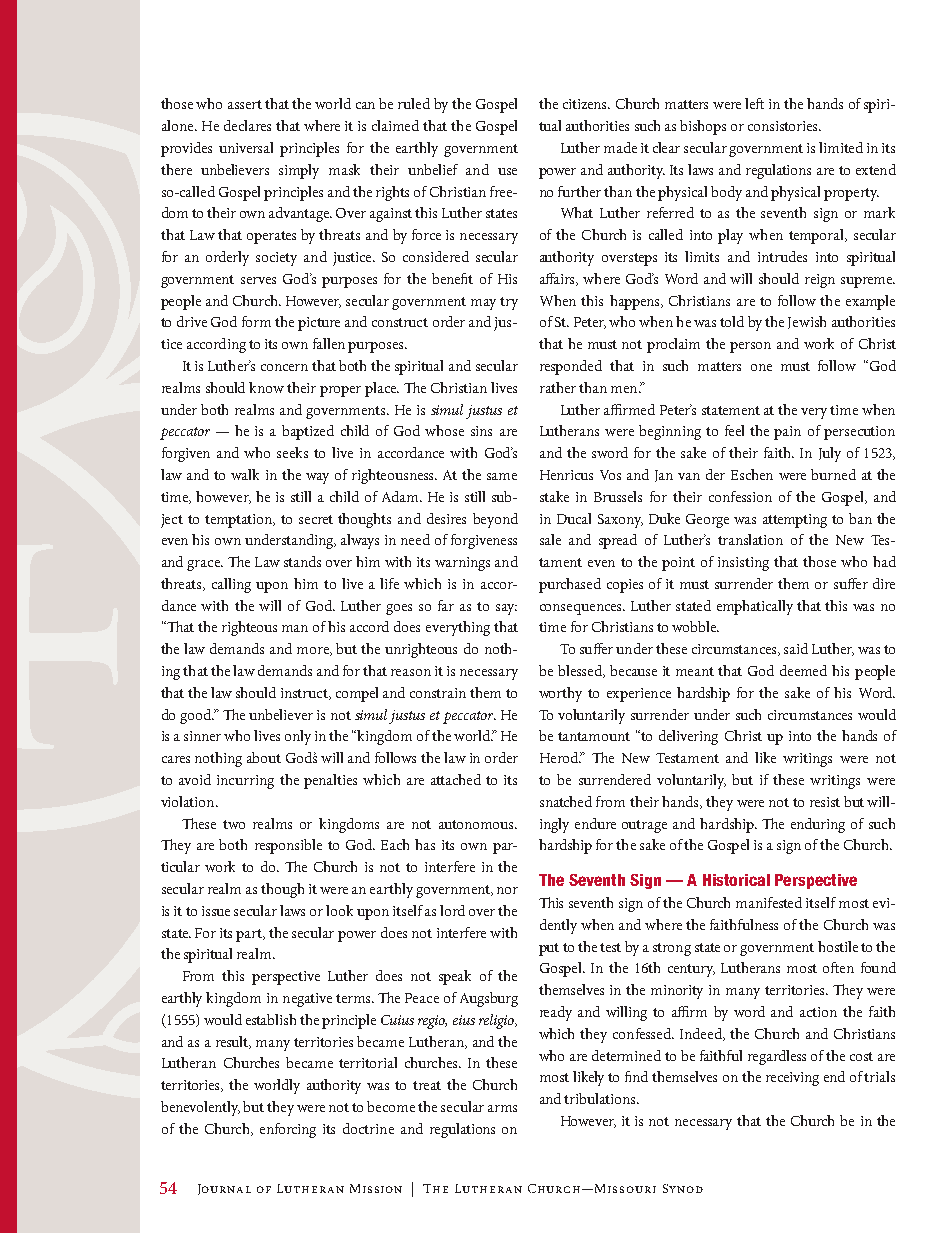 The width and height of the screenshot is (952, 1233). I want to click on citizens, so click(586, 104).
